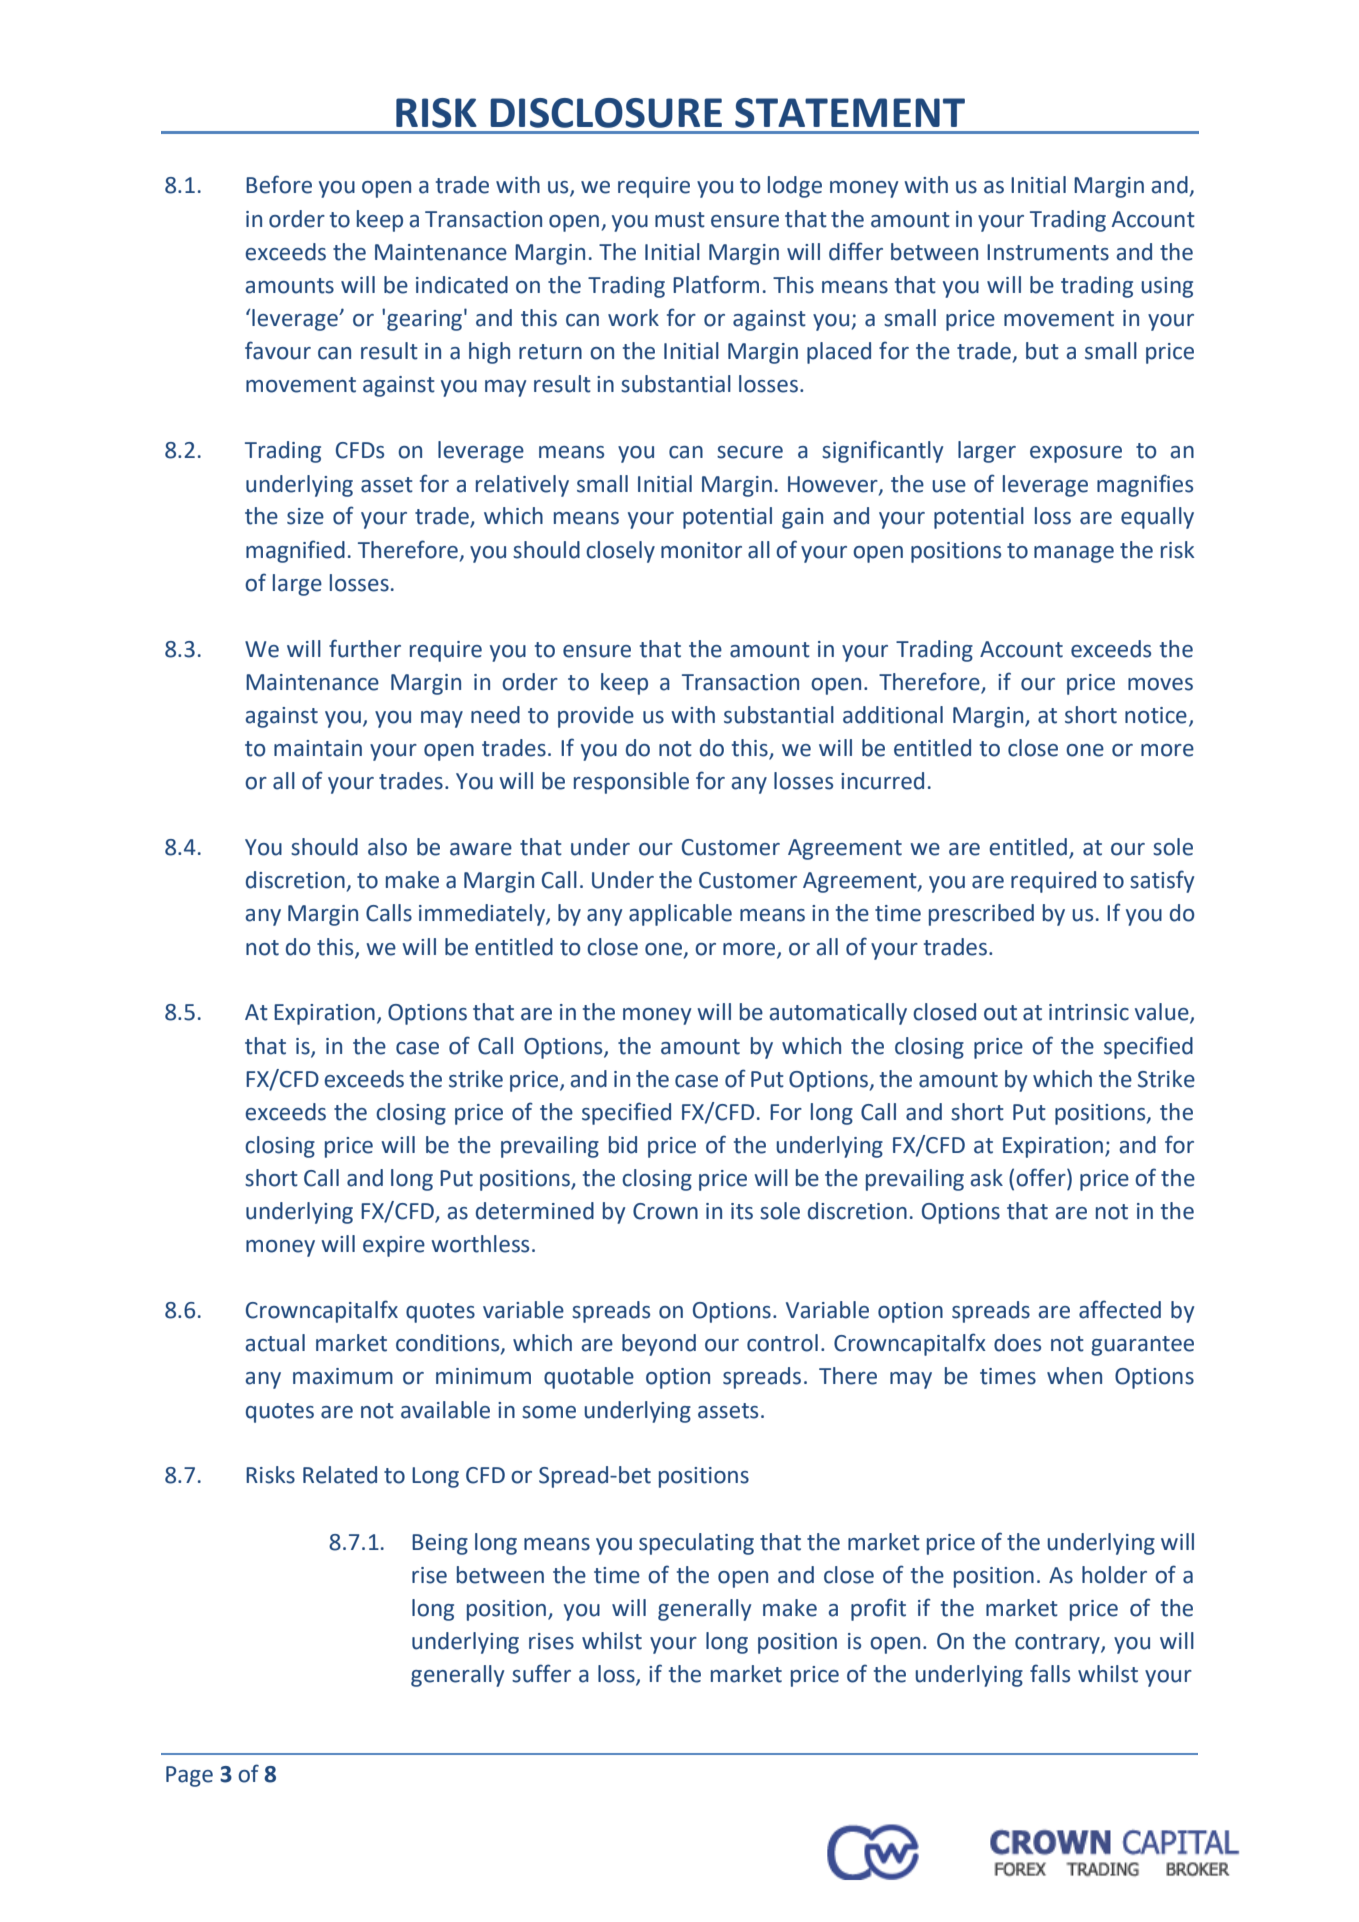  What do you see at coordinates (1074, 1376) in the page?
I see `when` at bounding box center [1074, 1376].
